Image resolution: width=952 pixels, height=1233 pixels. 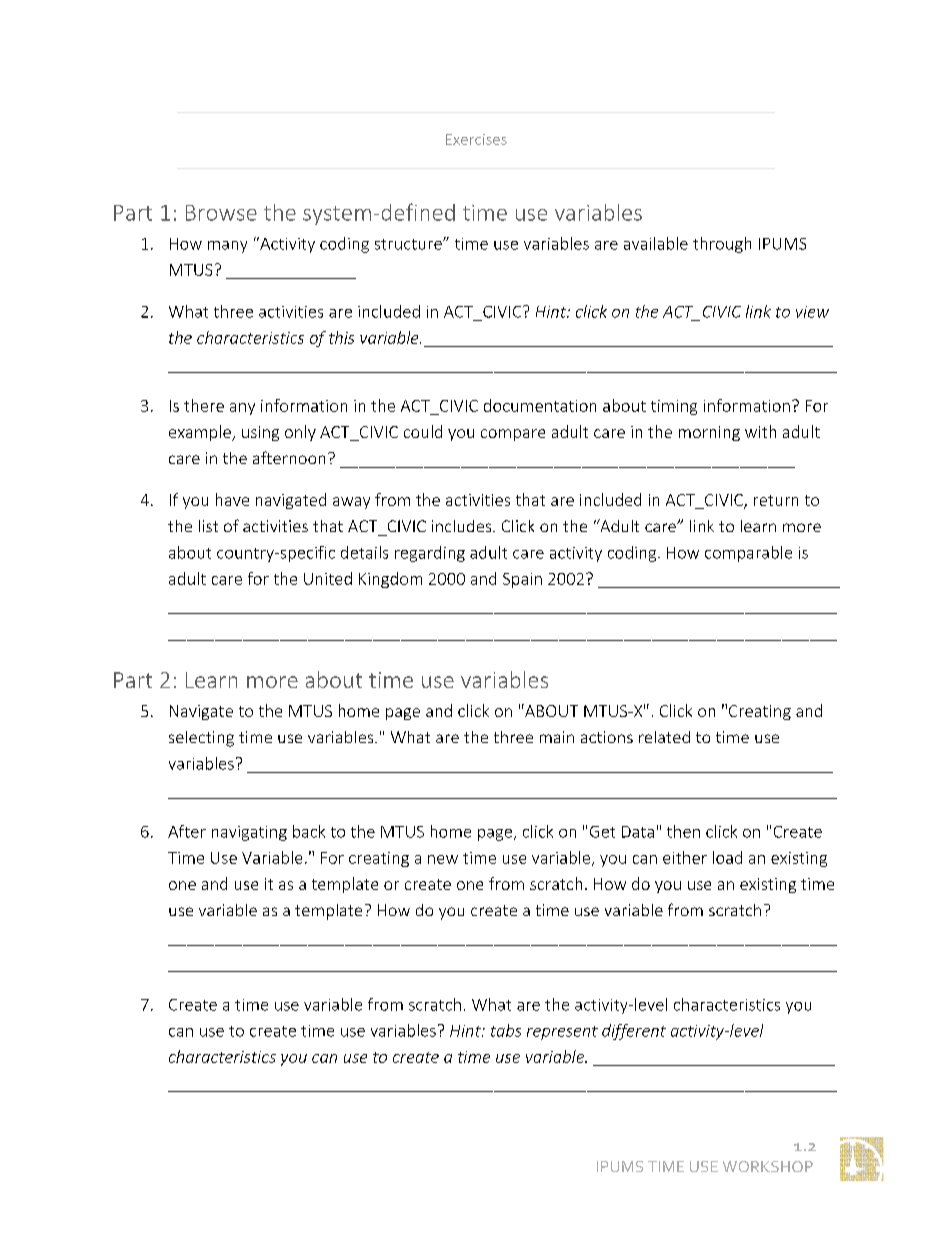 What do you see at coordinates (722, 245) in the document?
I see `through` at bounding box center [722, 245].
